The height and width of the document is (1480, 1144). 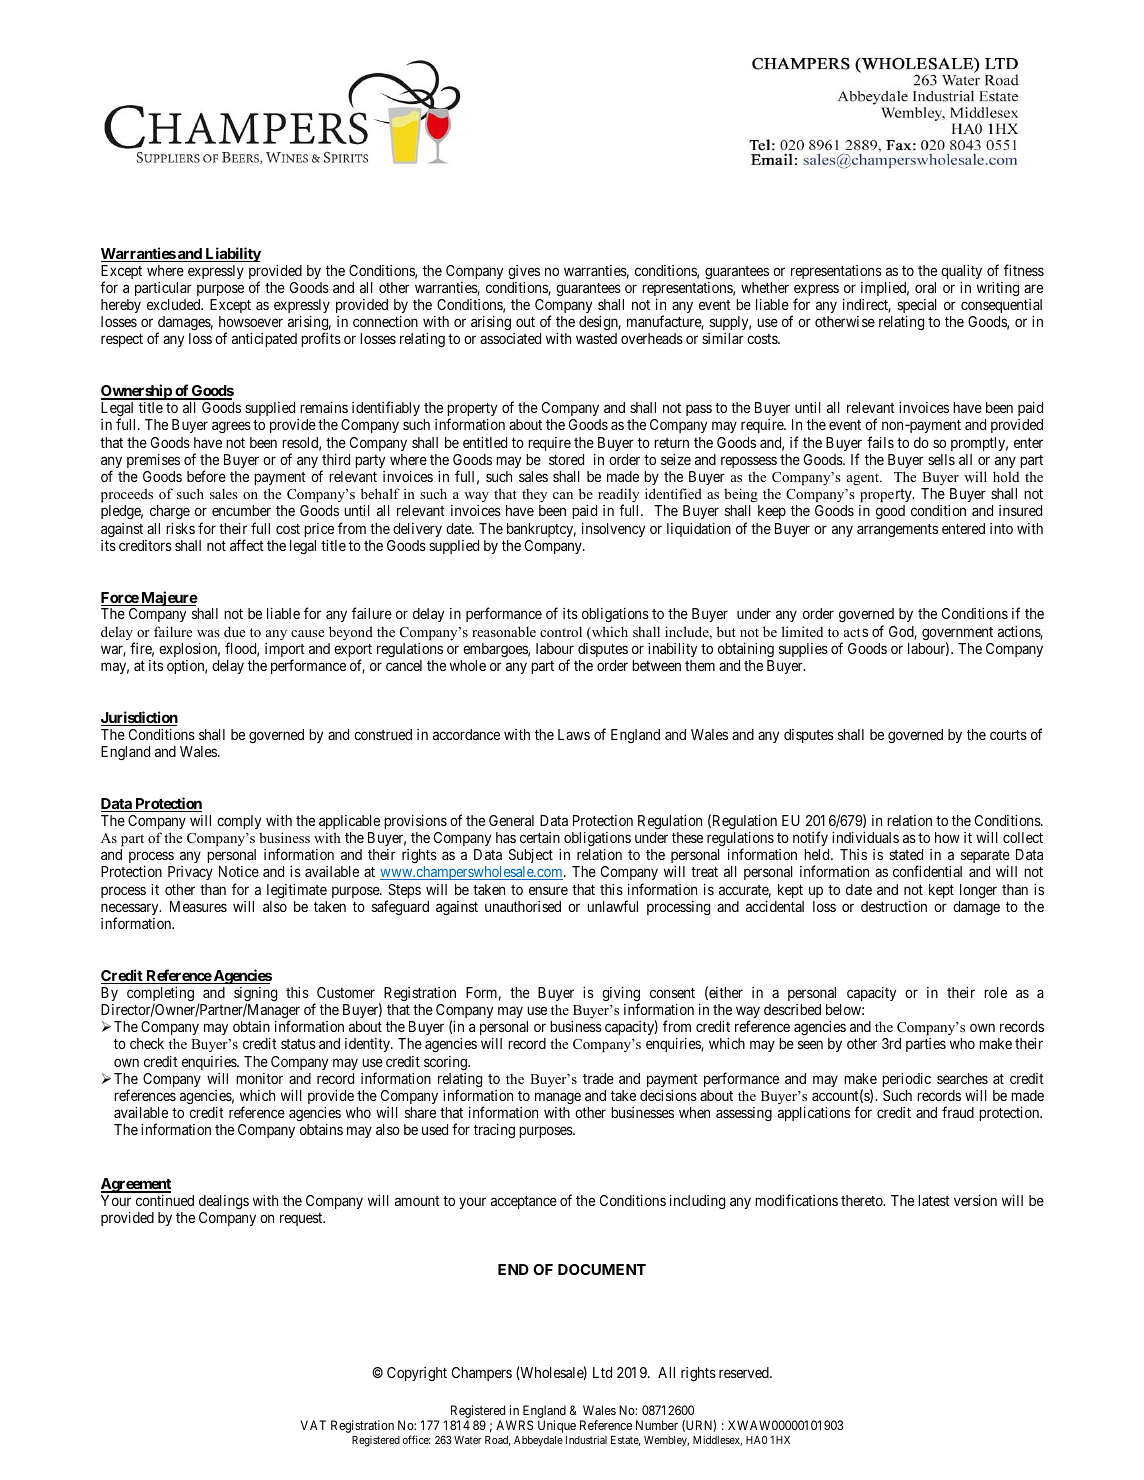 I want to click on arrangements, so click(x=897, y=530).
